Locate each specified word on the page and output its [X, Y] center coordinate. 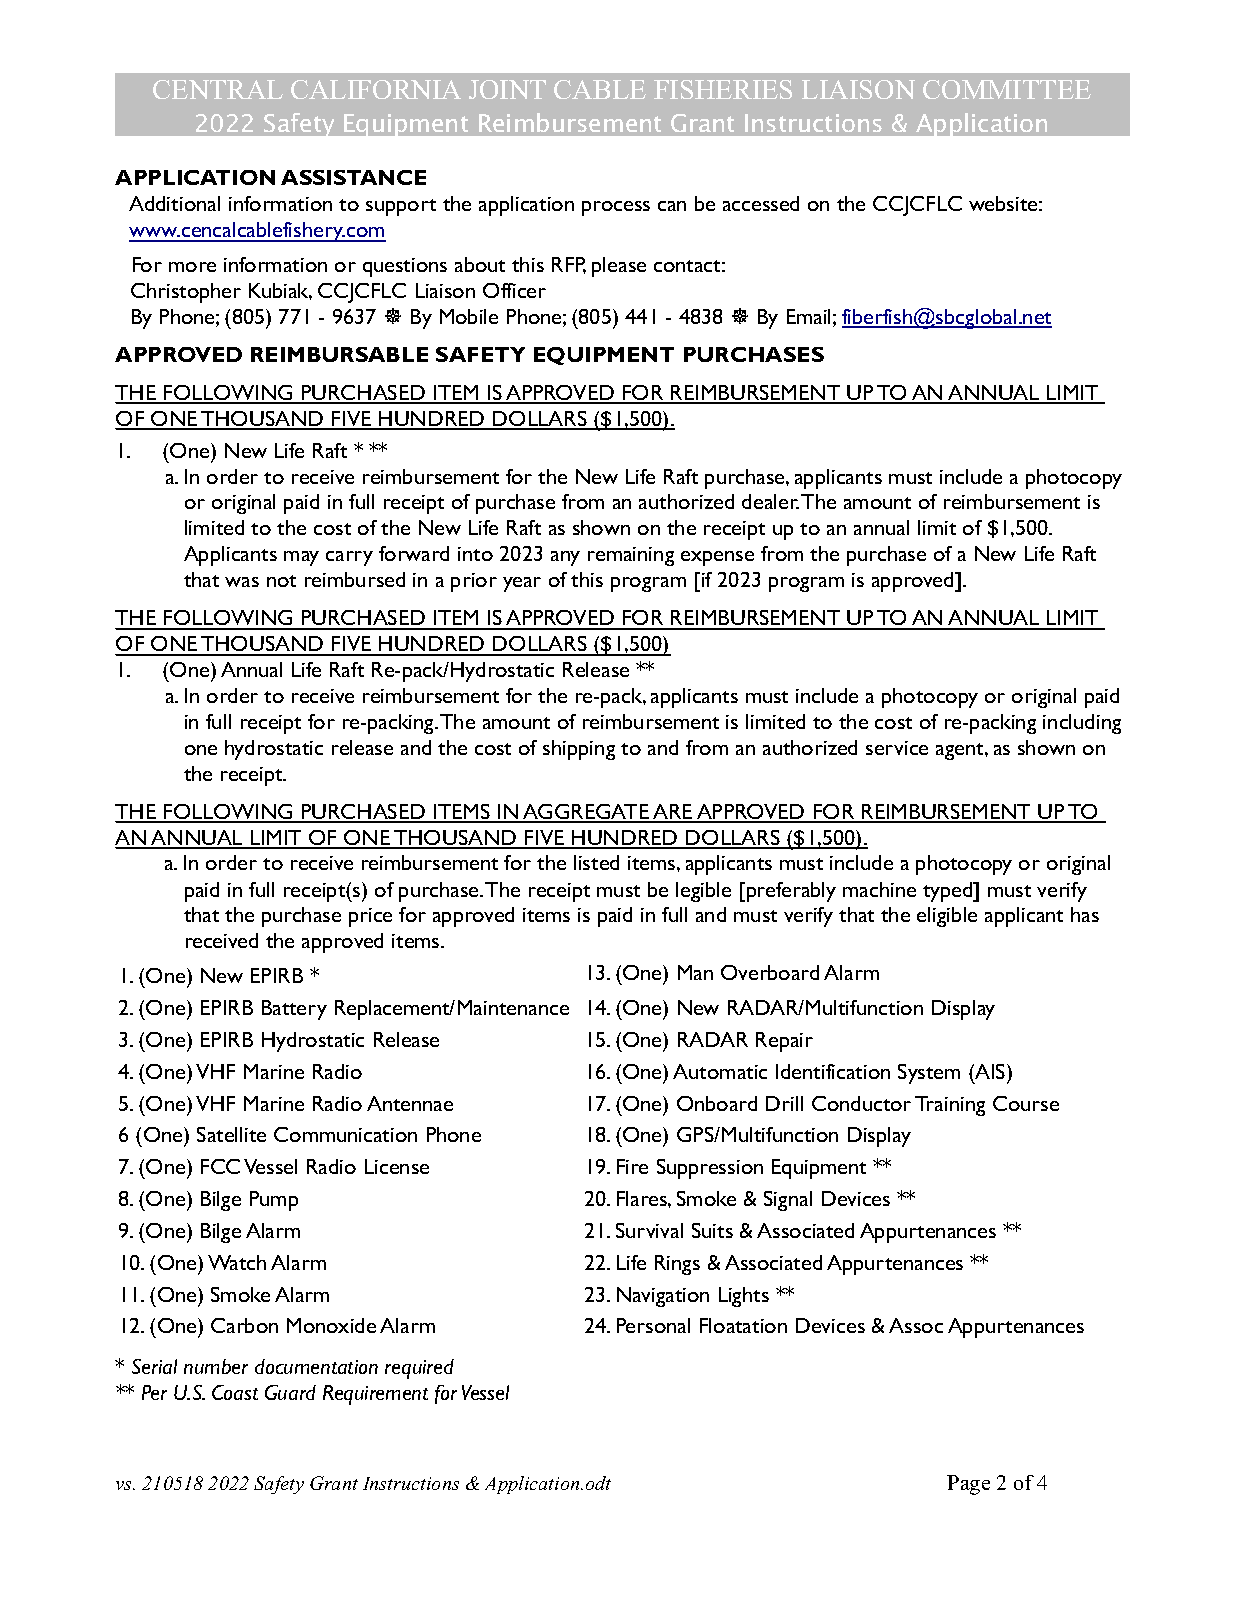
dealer [770, 501]
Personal [653, 1325]
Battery [294, 1010]
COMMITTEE [1007, 89]
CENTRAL [218, 89]
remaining [631, 556]
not [281, 581]
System [929, 1074]
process [616, 208]
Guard [290, 1392]
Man [695, 972]
